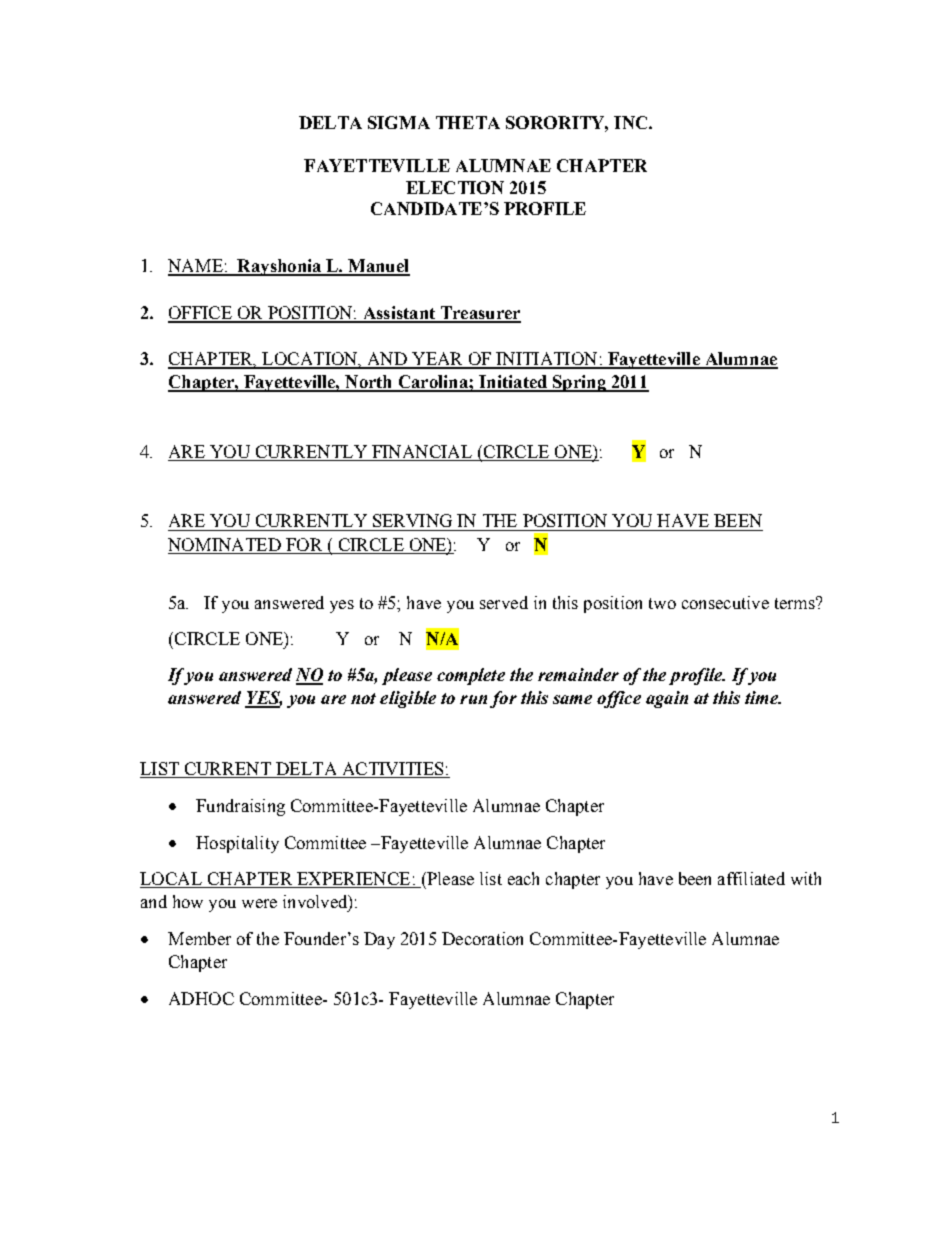  What do you see at coordinates (504, 602) in the screenshot?
I see `served` at bounding box center [504, 602].
